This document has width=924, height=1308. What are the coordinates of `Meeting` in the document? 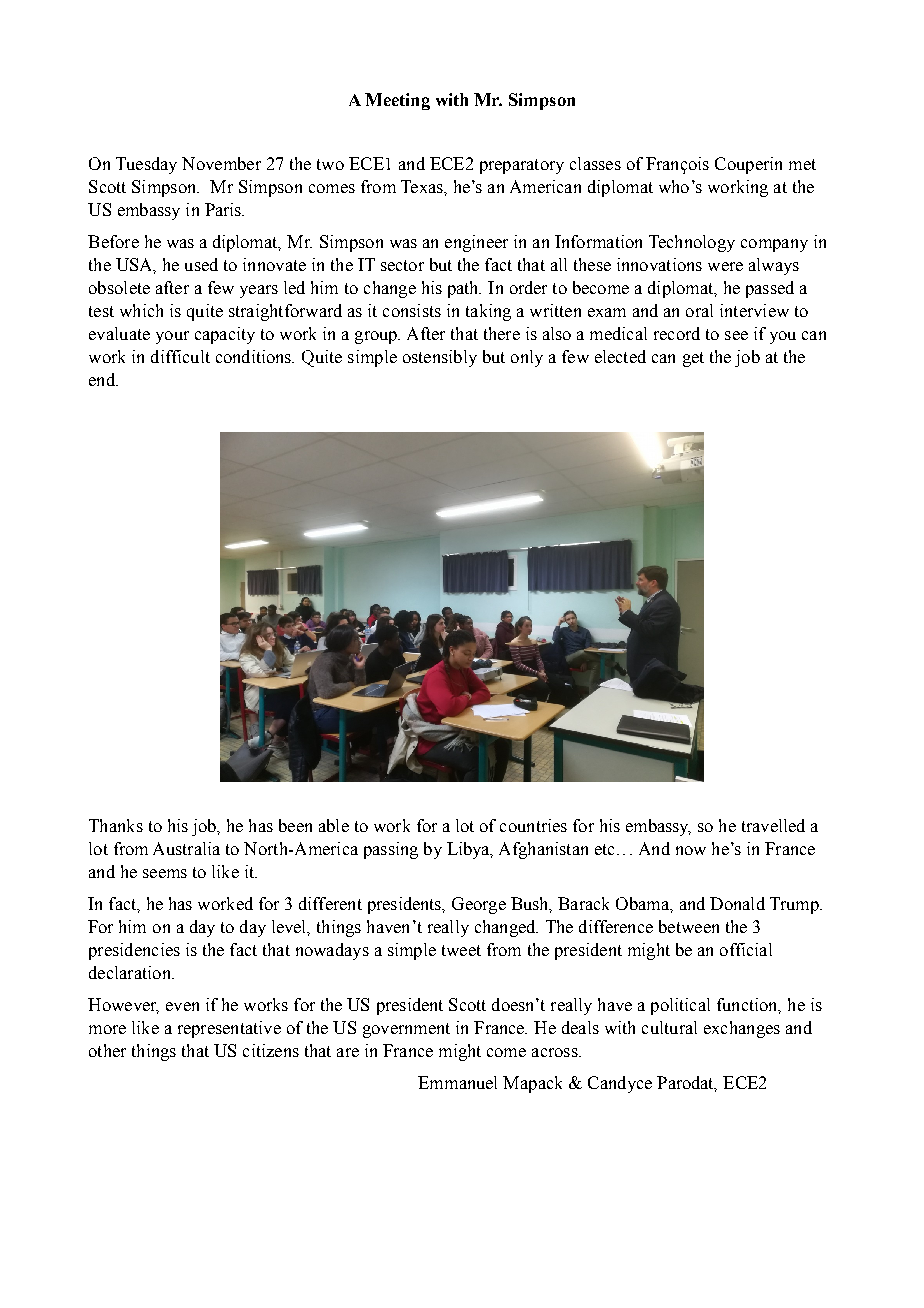 It's located at (397, 101).
